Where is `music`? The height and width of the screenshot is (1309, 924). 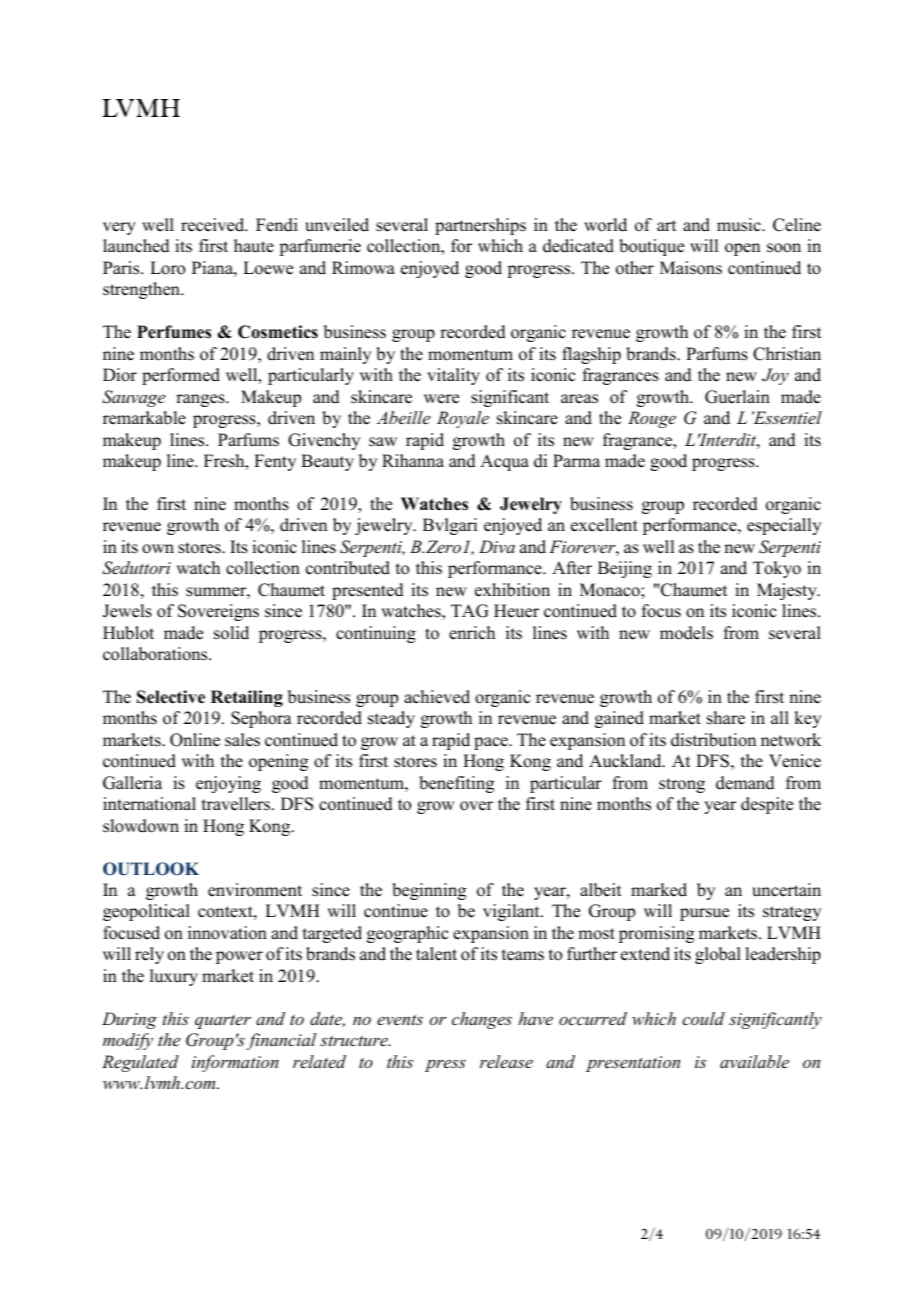
music is located at coordinates (740, 225).
